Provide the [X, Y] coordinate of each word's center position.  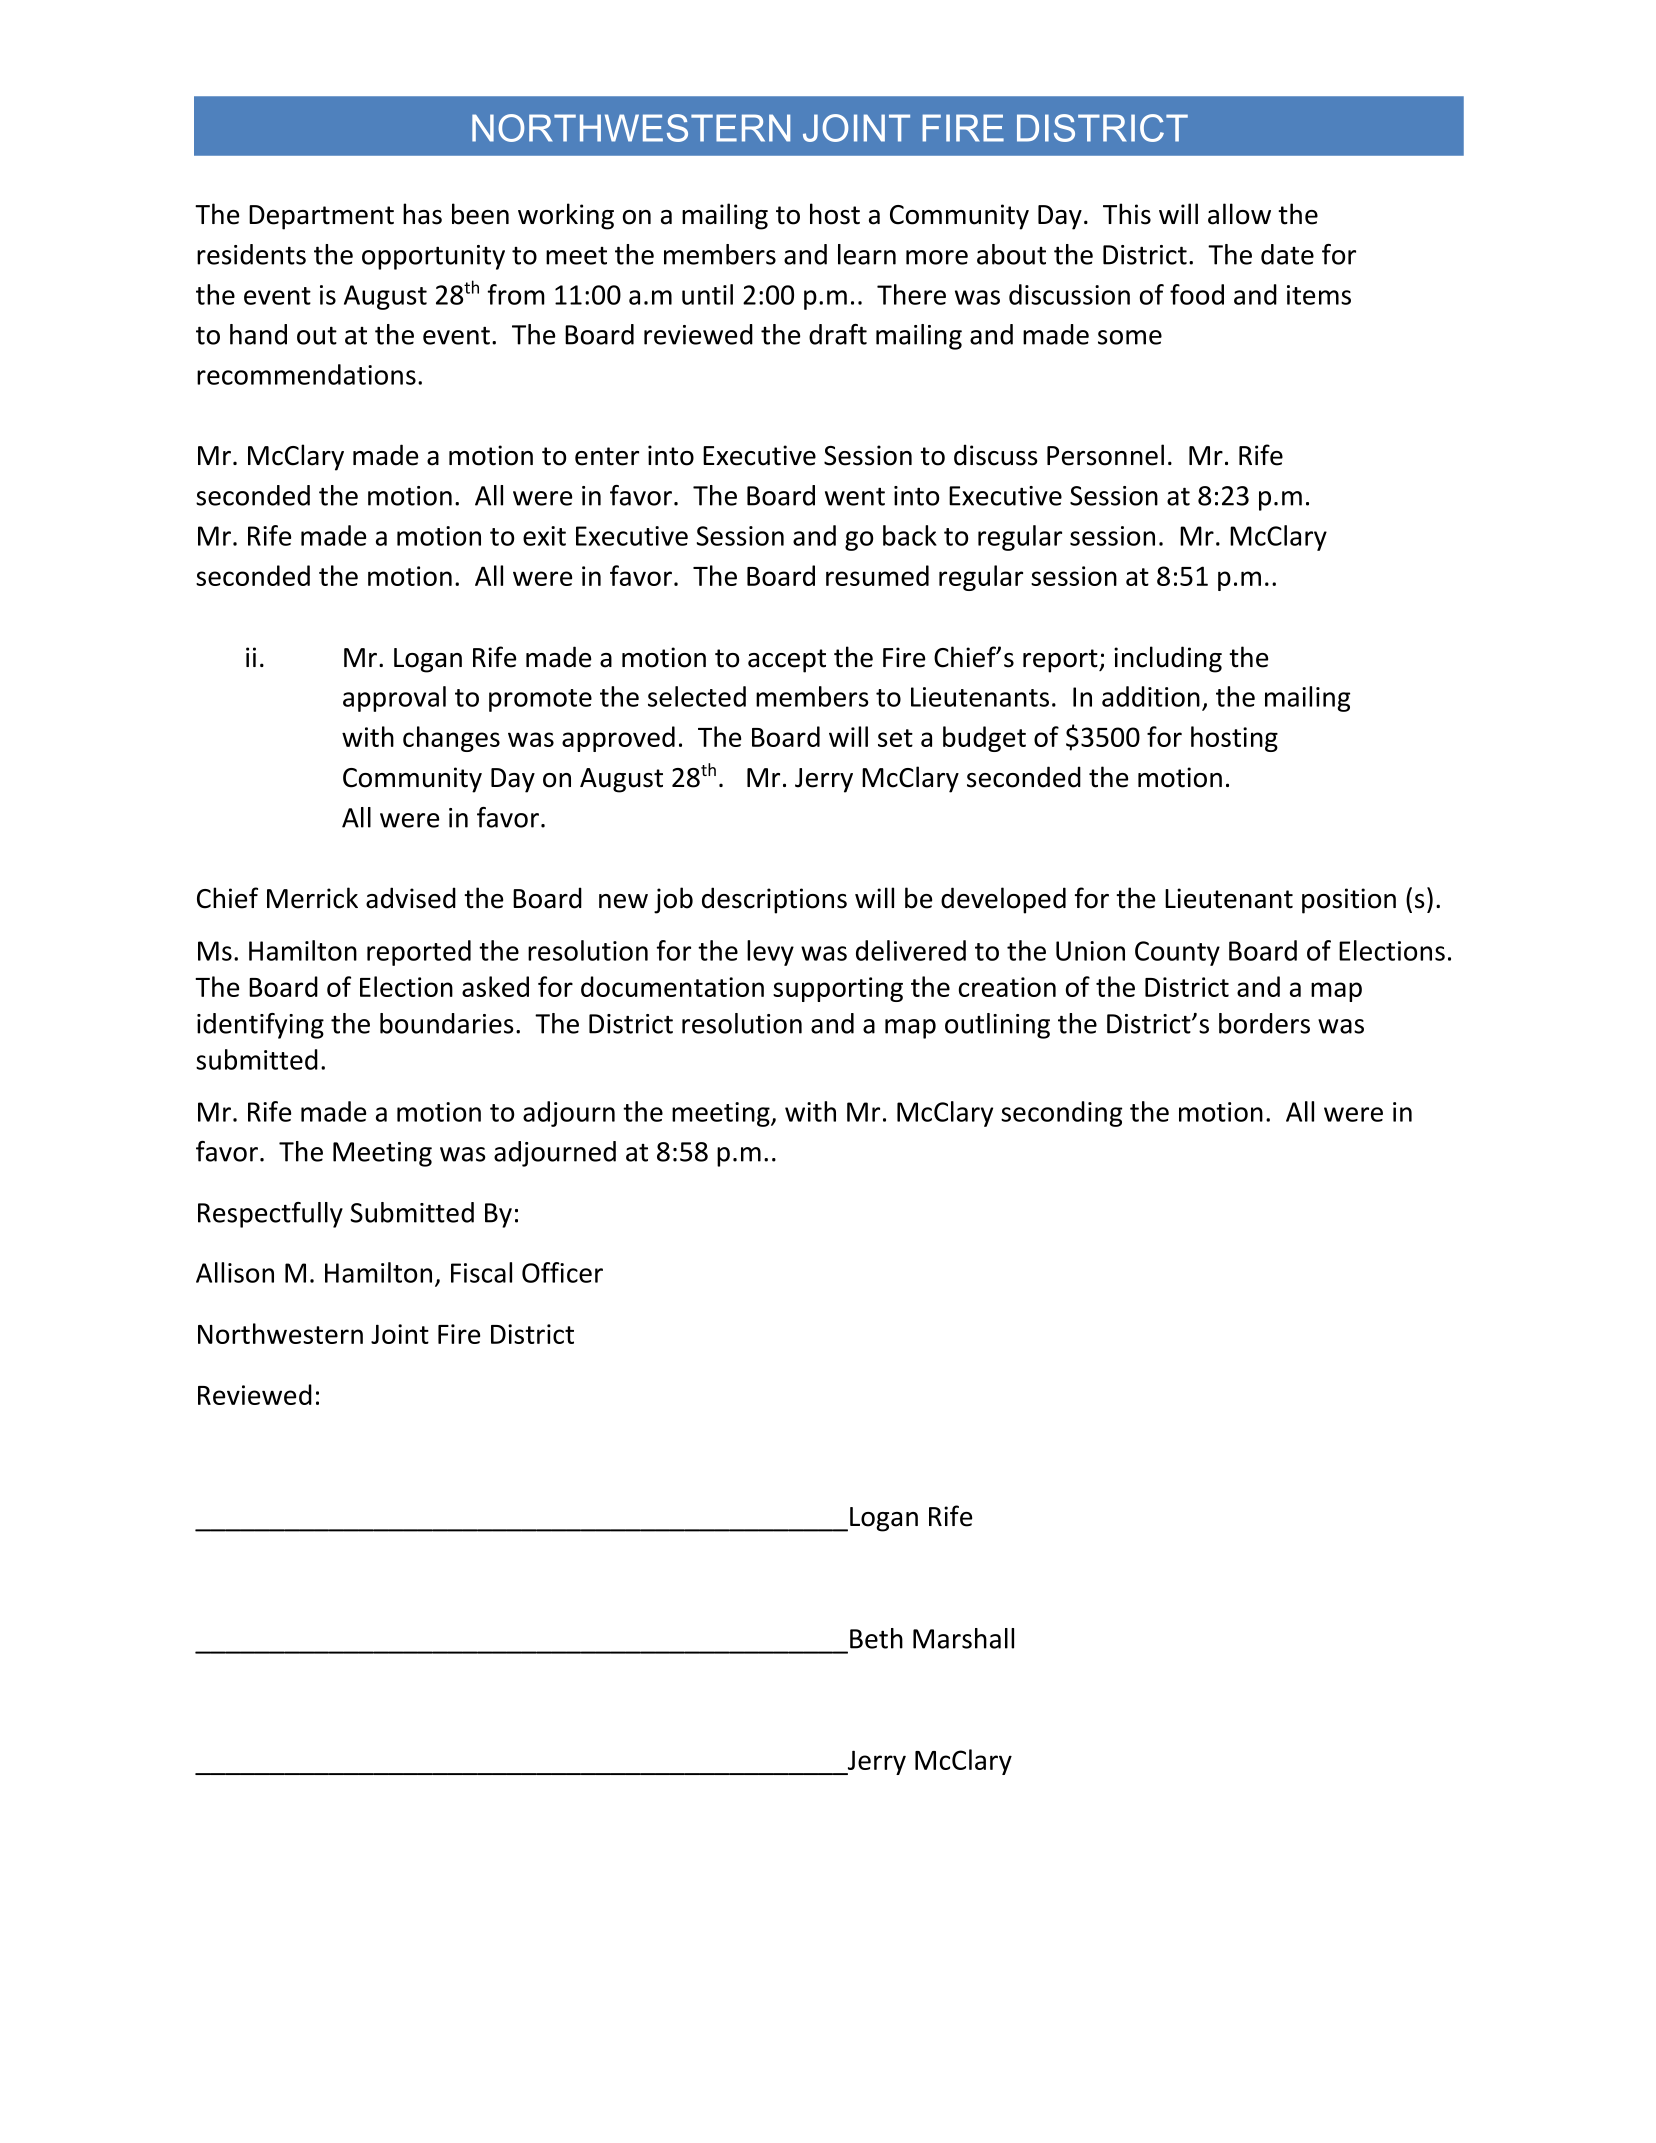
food [1197, 294]
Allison [235, 1272]
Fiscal [481, 1272]
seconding [1061, 1114]
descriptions [774, 900]
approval [394, 699]
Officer [562, 1272]
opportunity [433, 257]
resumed [877, 575]
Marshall [963, 1638]
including [1168, 659]
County [1177, 953]
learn [867, 254]
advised [411, 898]
